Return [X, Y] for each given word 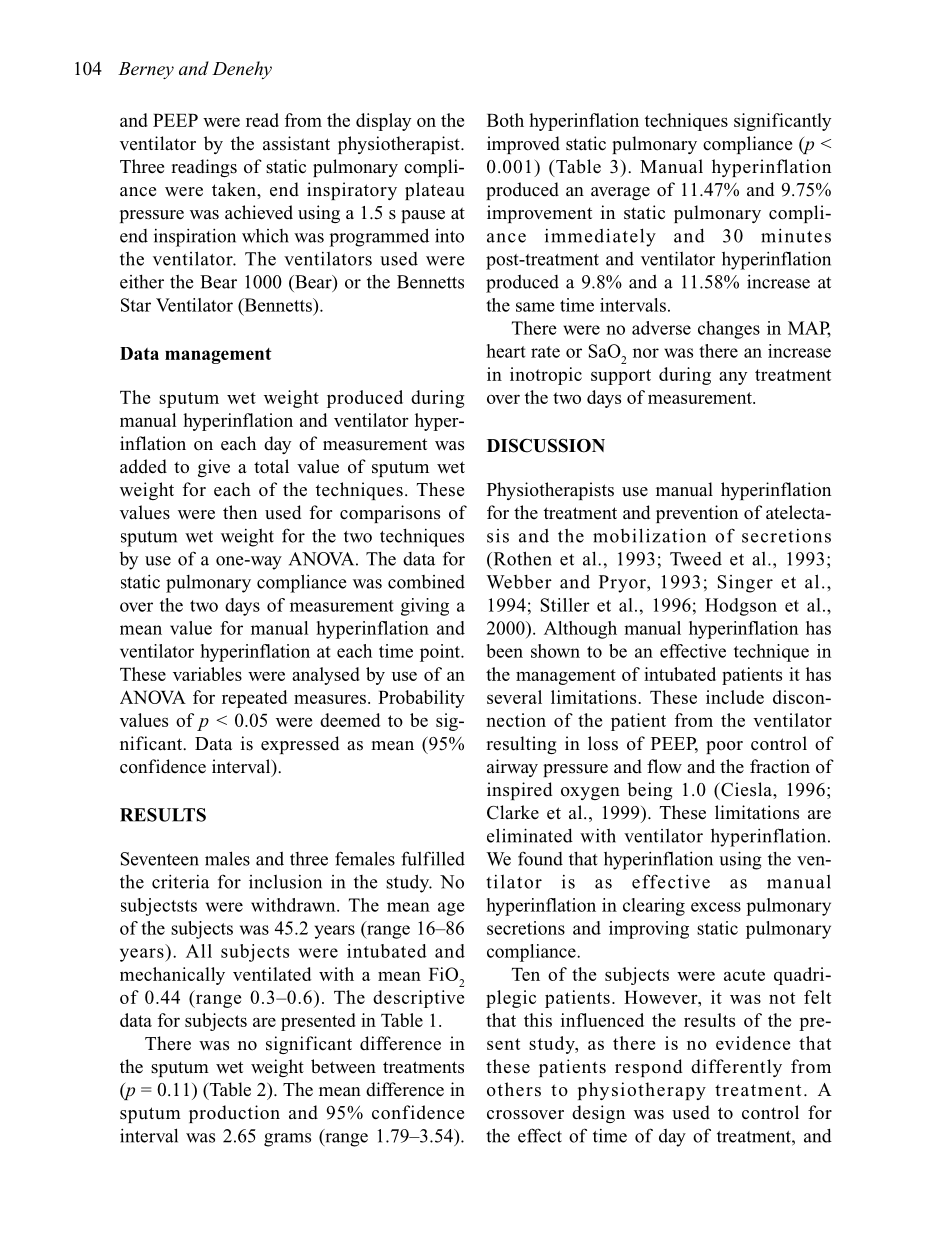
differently [736, 1068]
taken [235, 189]
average [620, 193]
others [514, 1089]
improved [523, 145]
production [234, 1114]
